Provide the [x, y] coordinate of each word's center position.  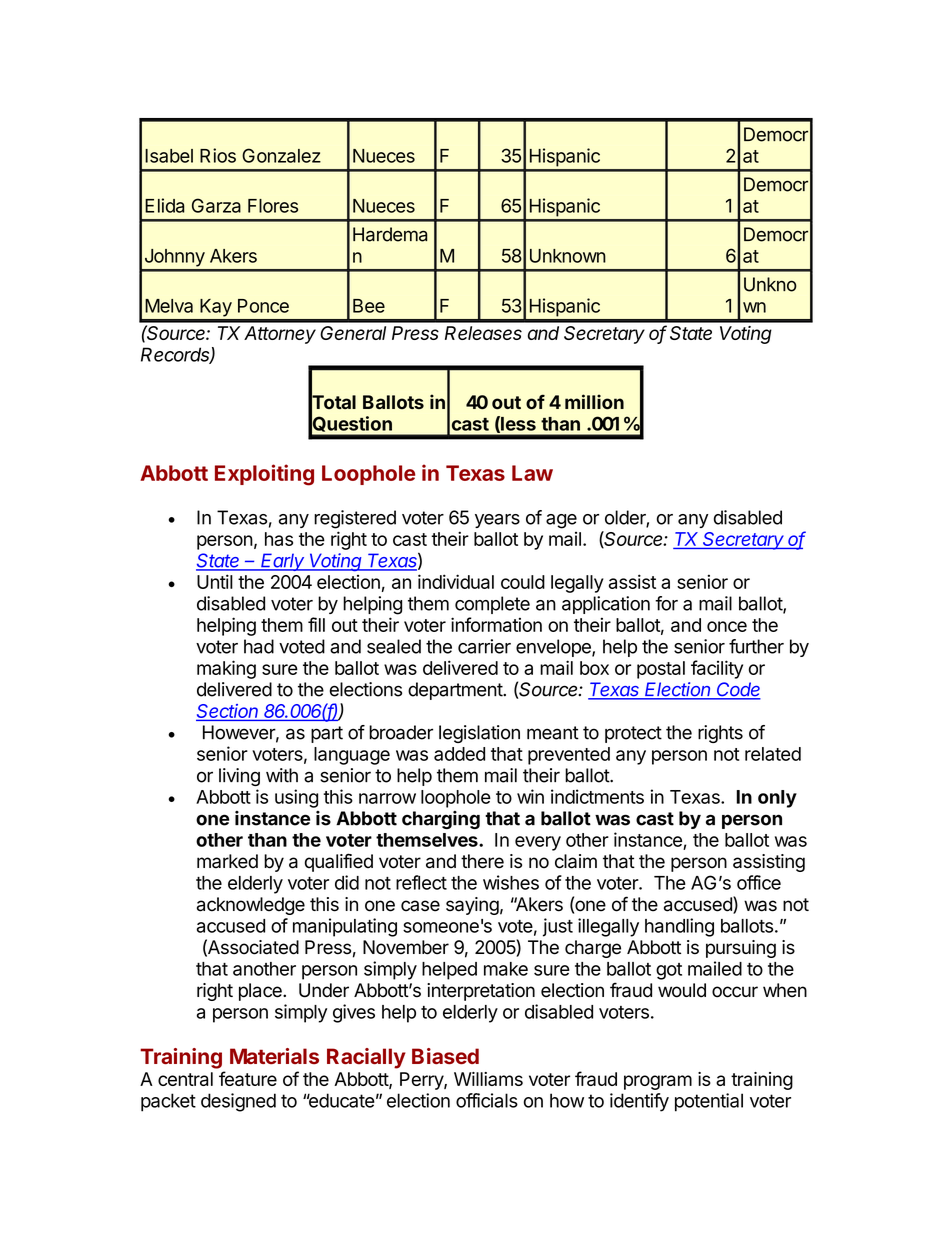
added [459, 754]
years [497, 521]
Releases [483, 333]
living [239, 777]
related [773, 754]
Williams [488, 1079]
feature [248, 1078]
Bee [369, 306]
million [594, 402]
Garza [216, 205]
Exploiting [264, 475]
